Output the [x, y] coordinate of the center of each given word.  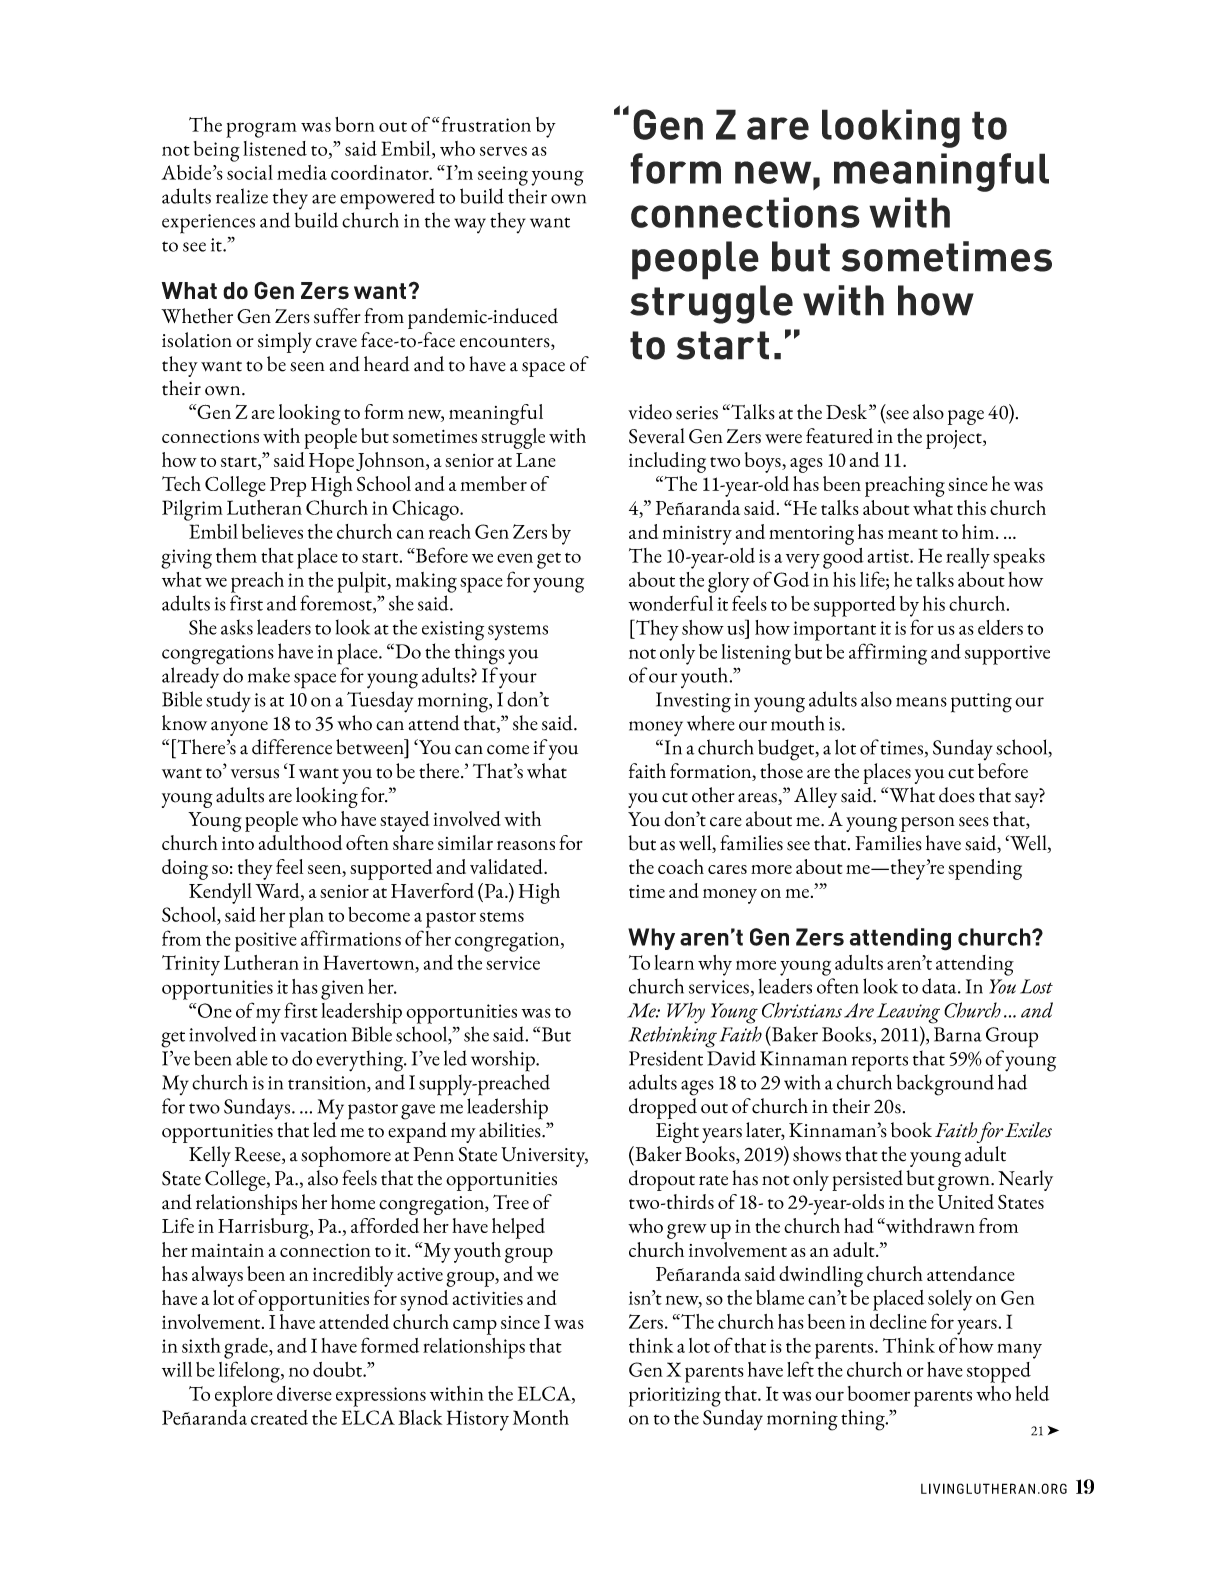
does [957, 795]
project [955, 439]
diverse [304, 1393]
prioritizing [675, 1397]
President [666, 1058]
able [252, 1058]
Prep [288, 487]
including [667, 462]
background [945, 1085]
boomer [879, 1393]
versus [255, 774]
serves [503, 151]
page [966, 417]
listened [275, 148]
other [713, 795]
